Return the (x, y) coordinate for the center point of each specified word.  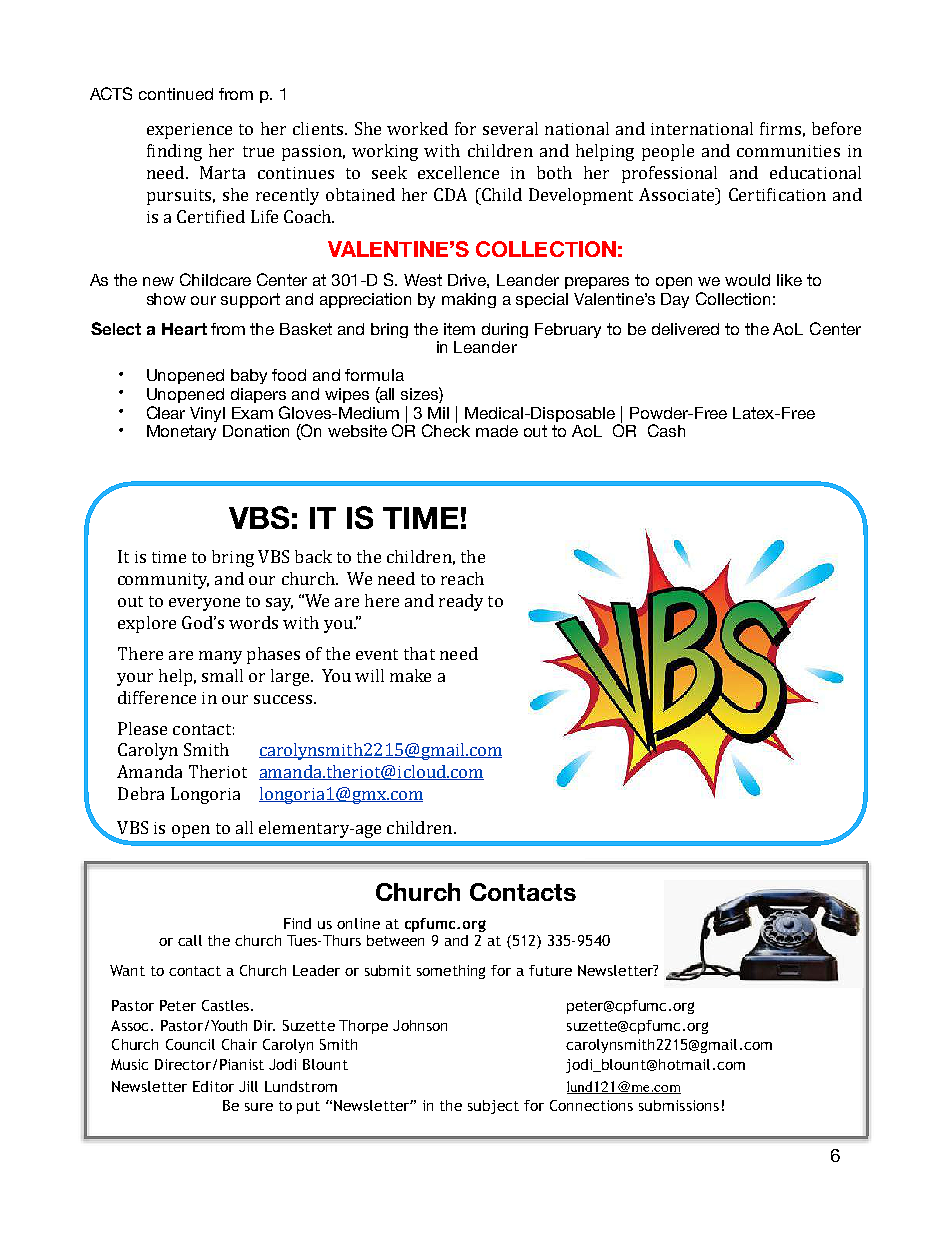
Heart (184, 329)
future (550, 970)
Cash (666, 430)
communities (788, 151)
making (469, 300)
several (510, 128)
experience (189, 131)
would (747, 280)
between (395, 940)
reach (462, 578)
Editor (213, 1086)
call (190, 940)
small (222, 675)
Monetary (181, 432)
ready (461, 602)
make (410, 675)
